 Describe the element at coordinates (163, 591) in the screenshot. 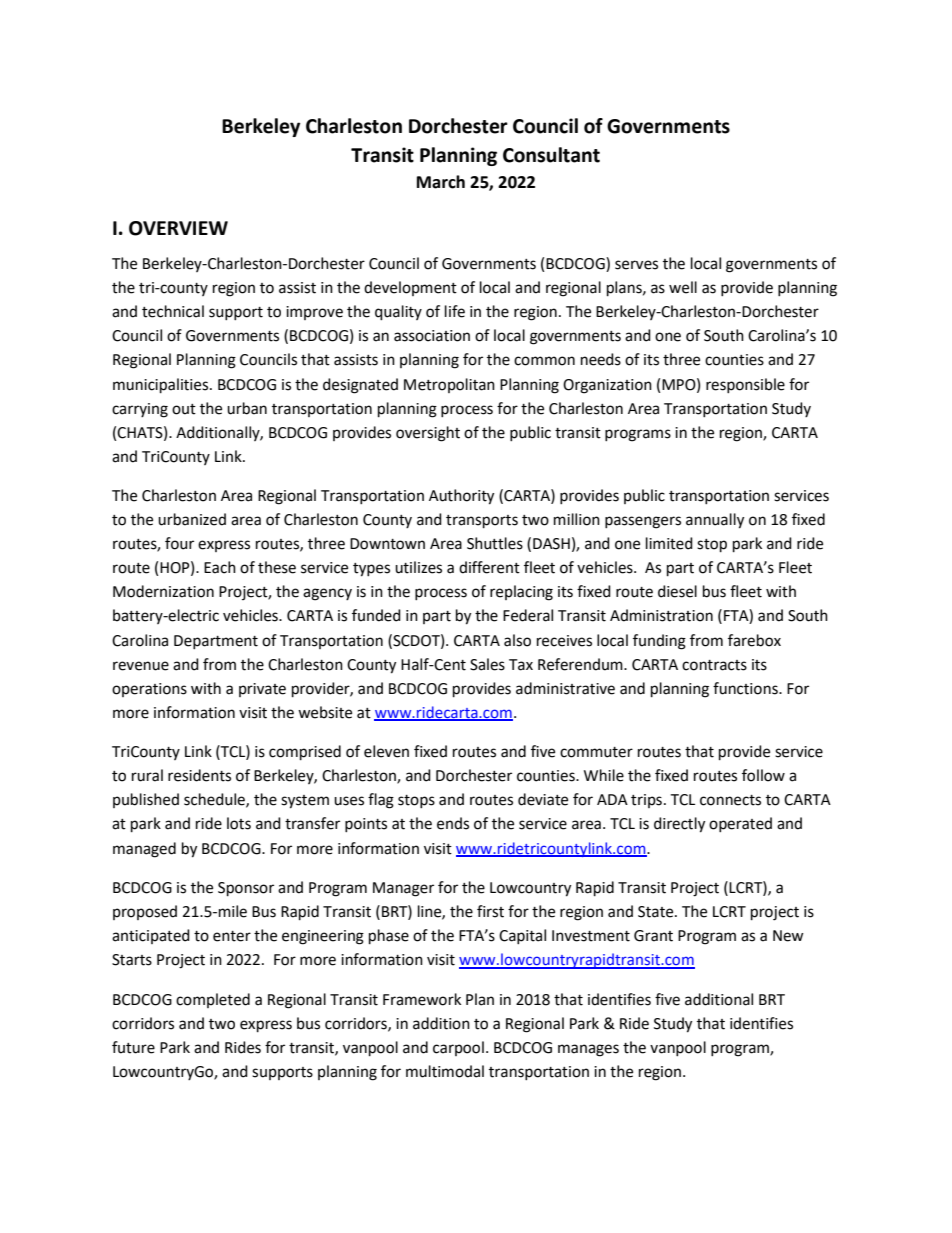

I see `Modernization` at that location.
